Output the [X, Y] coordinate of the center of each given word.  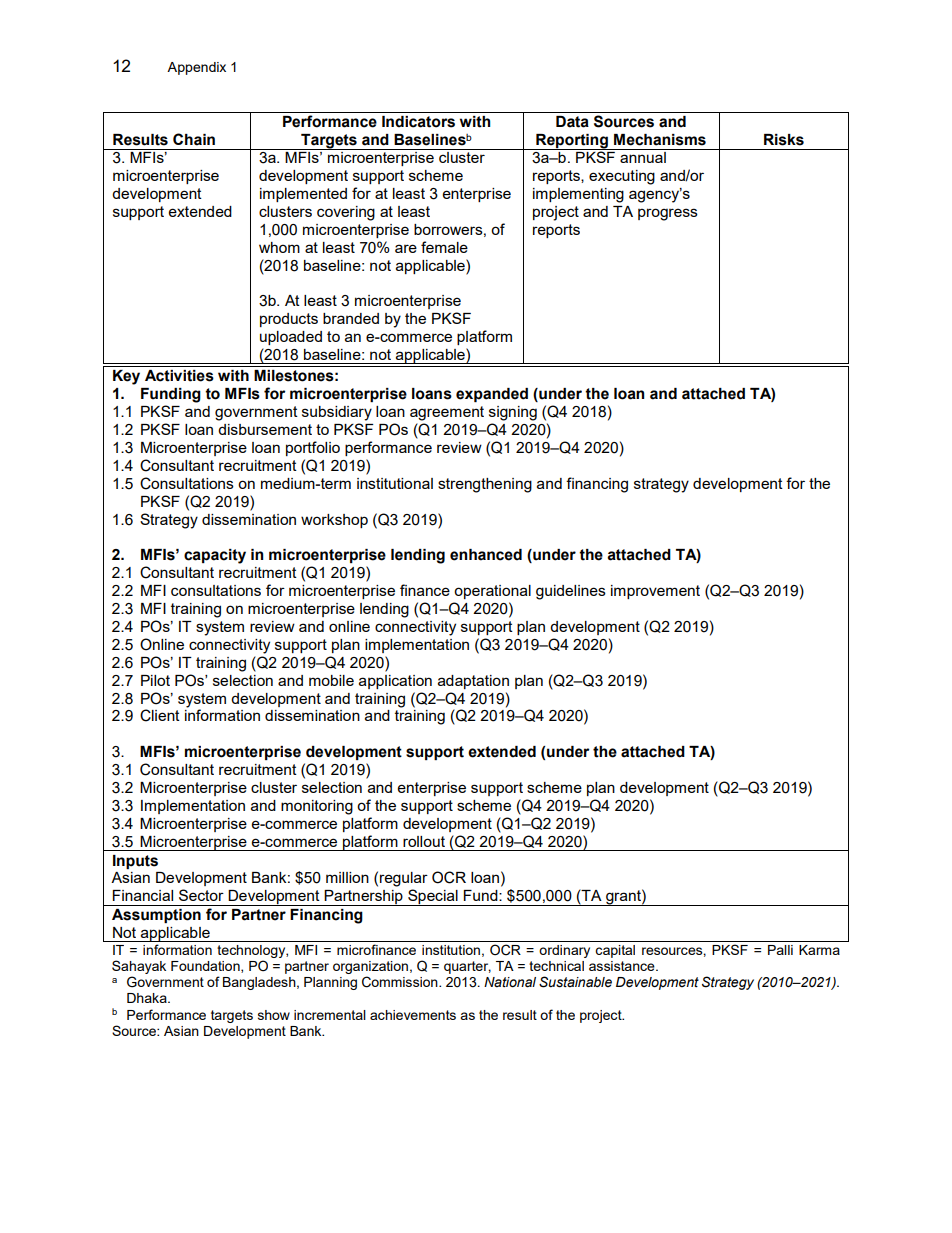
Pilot [155, 680]
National [510, 982]
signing [513, 413]
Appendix [196, 68]
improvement [655, 592]
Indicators [418, 122]
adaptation [473, 682]
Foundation [206, 967]
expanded [492, 395]
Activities [179, 376]
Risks [784, 140]
